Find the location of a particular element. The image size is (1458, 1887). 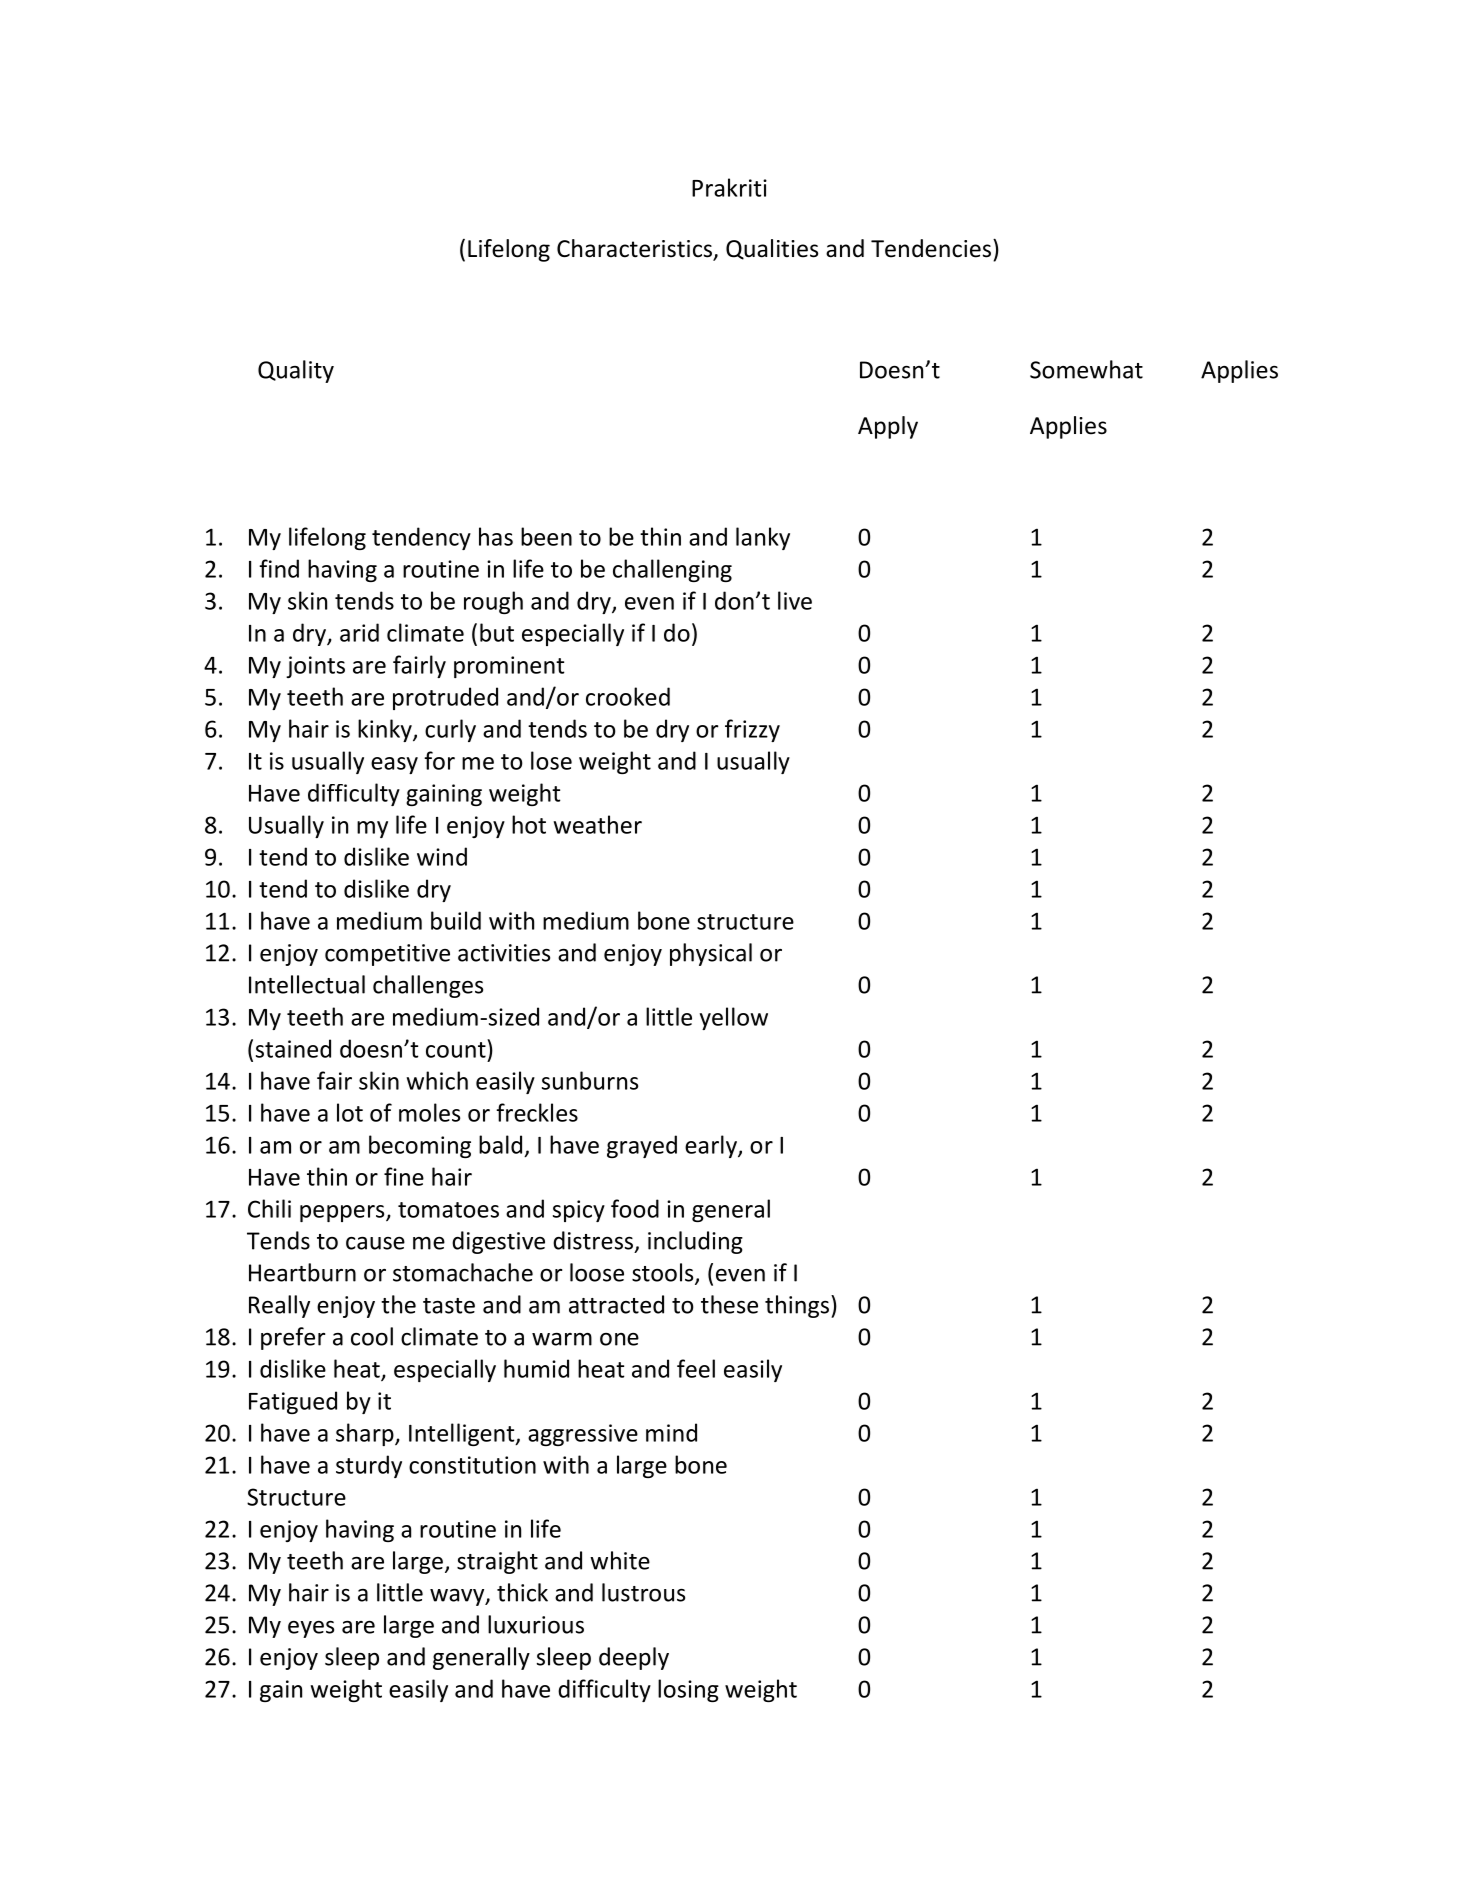

Somewhat is located at coordinates (1086, 369).
